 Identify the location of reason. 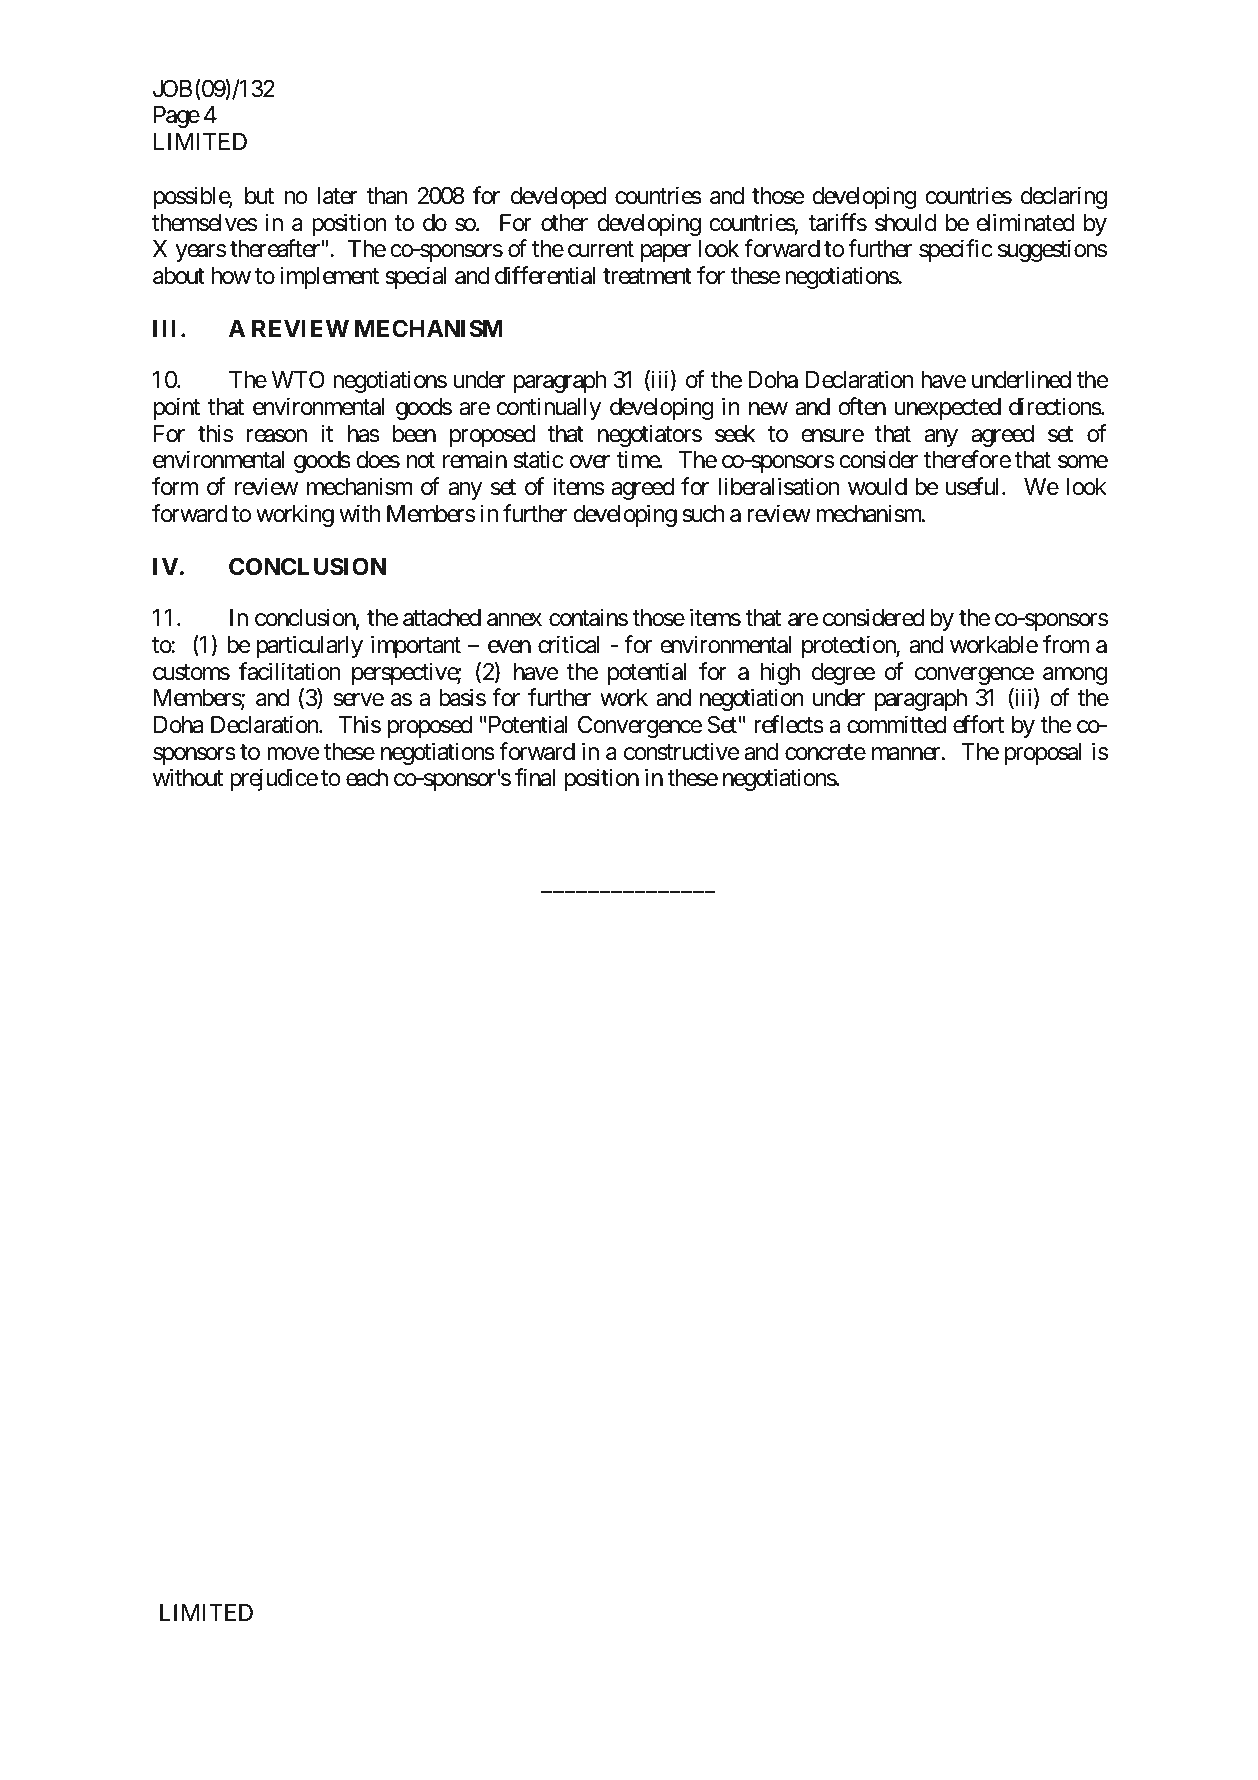
(277, 436).
